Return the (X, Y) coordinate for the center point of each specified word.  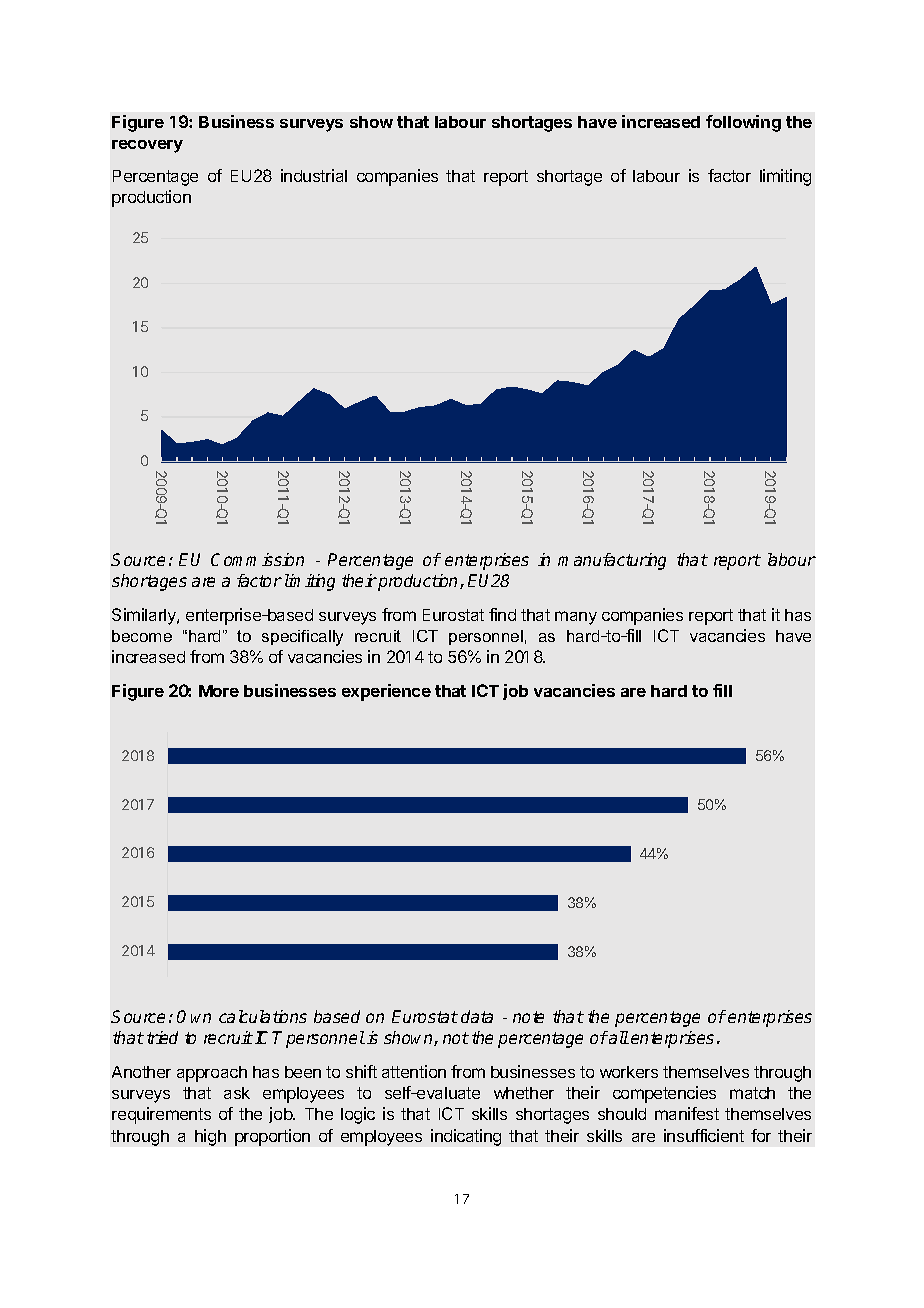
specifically (302, 638)
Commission (257, 559)
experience (386, 692)
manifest (687, 1113)
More (219, 691)
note (528, 1017)
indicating (466, 1137)
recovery (147, 146)
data (477, 1016)
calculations (263, 1016)
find (502, 614)
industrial (314, 175)
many (576, 618)
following (743, 123)
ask (237, 1093)
